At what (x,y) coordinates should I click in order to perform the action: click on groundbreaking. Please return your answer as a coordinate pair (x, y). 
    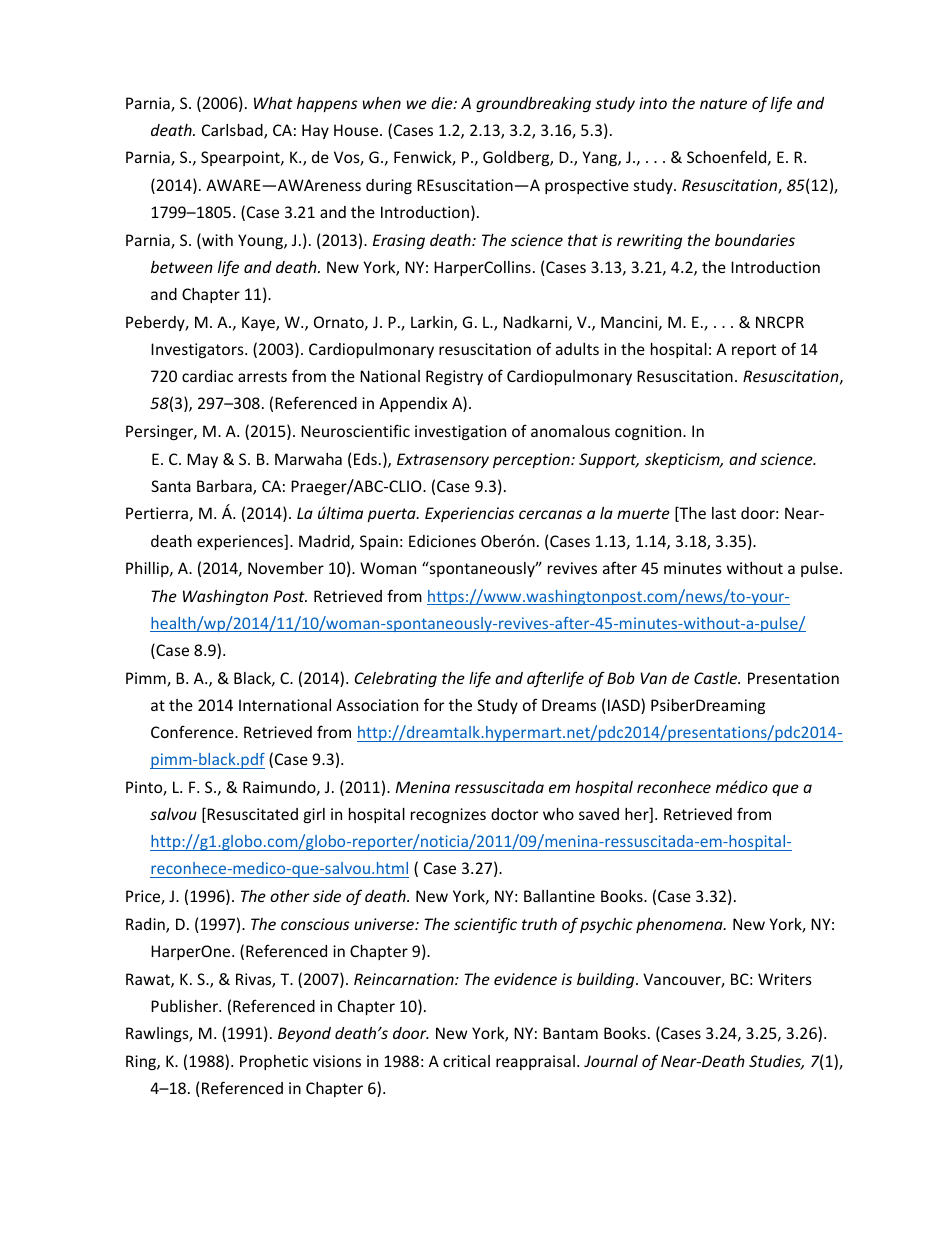
    Looking at the image, I should click on (533, 104).
